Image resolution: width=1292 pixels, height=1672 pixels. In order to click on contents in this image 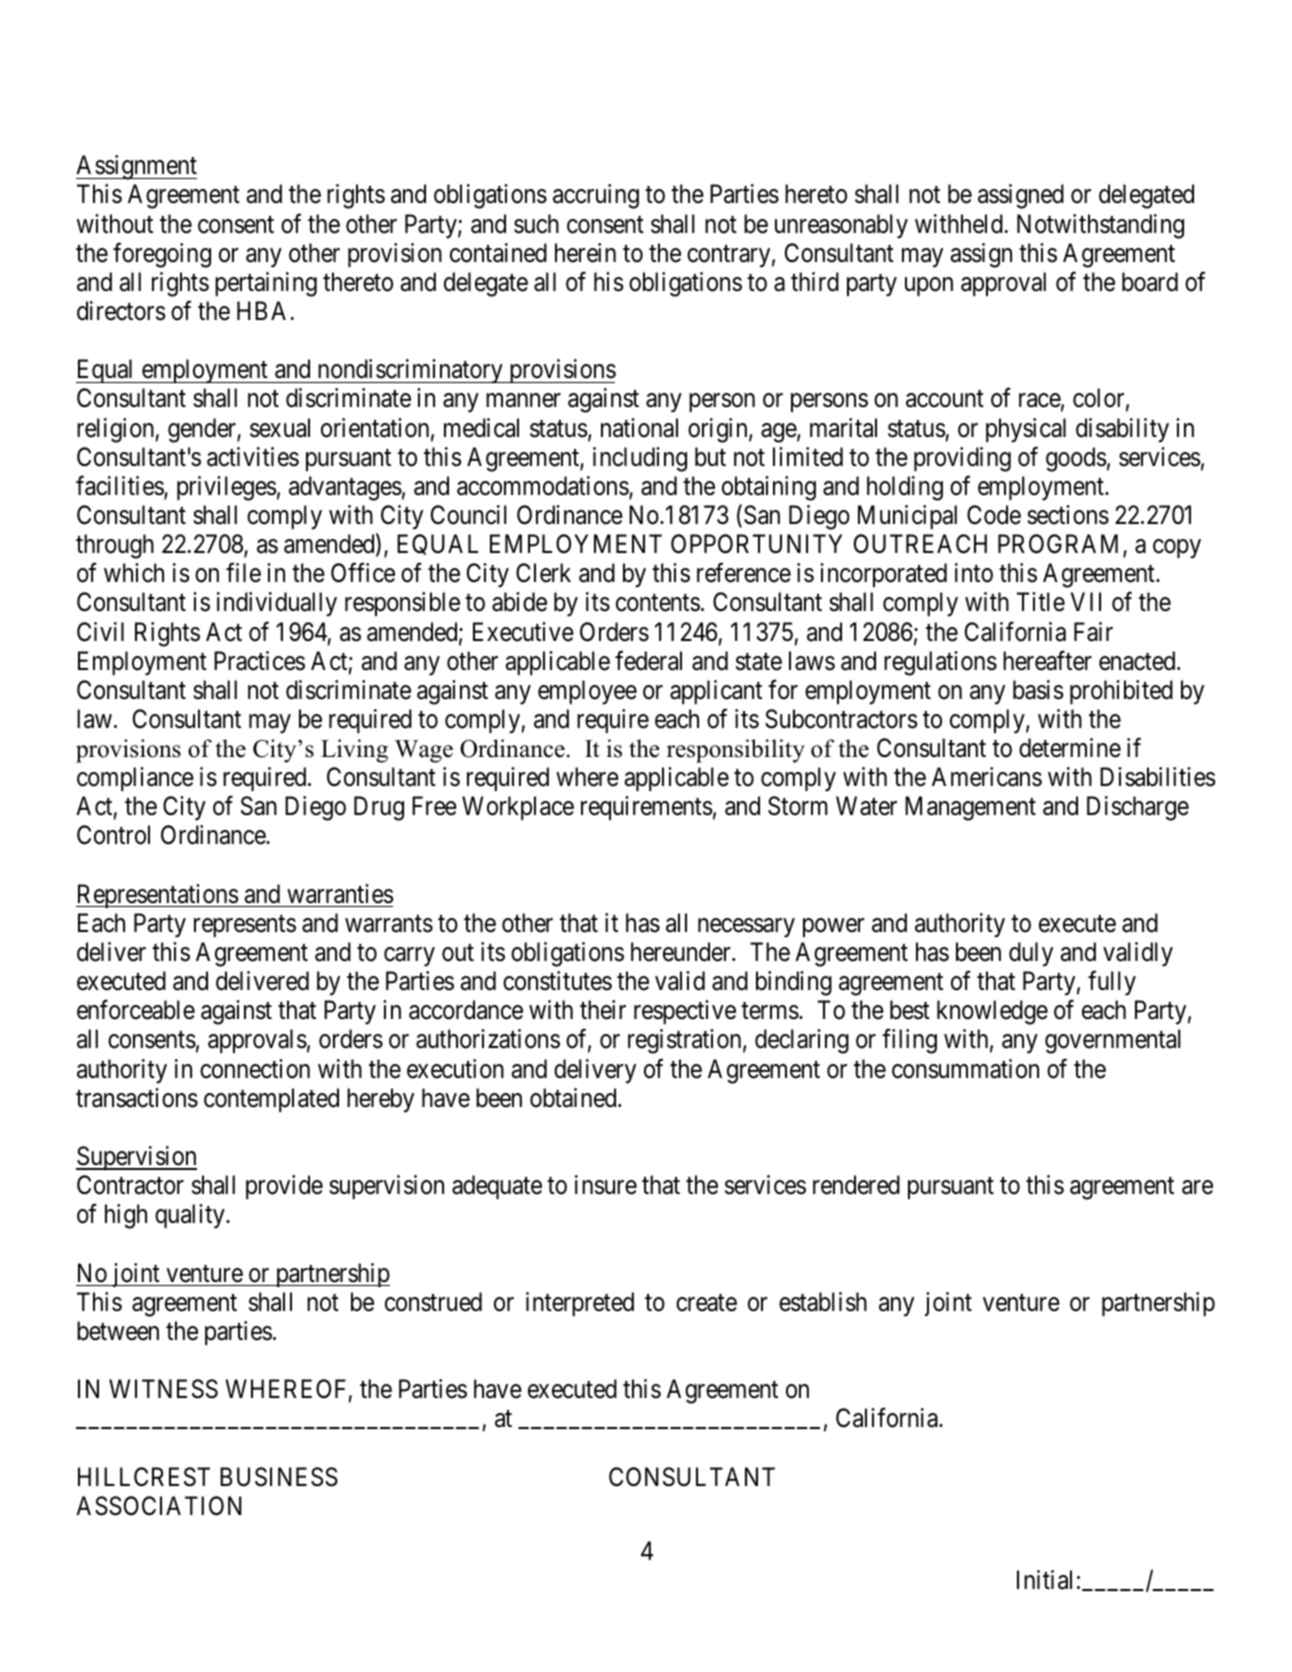, I will do `click(658, 603)`.
